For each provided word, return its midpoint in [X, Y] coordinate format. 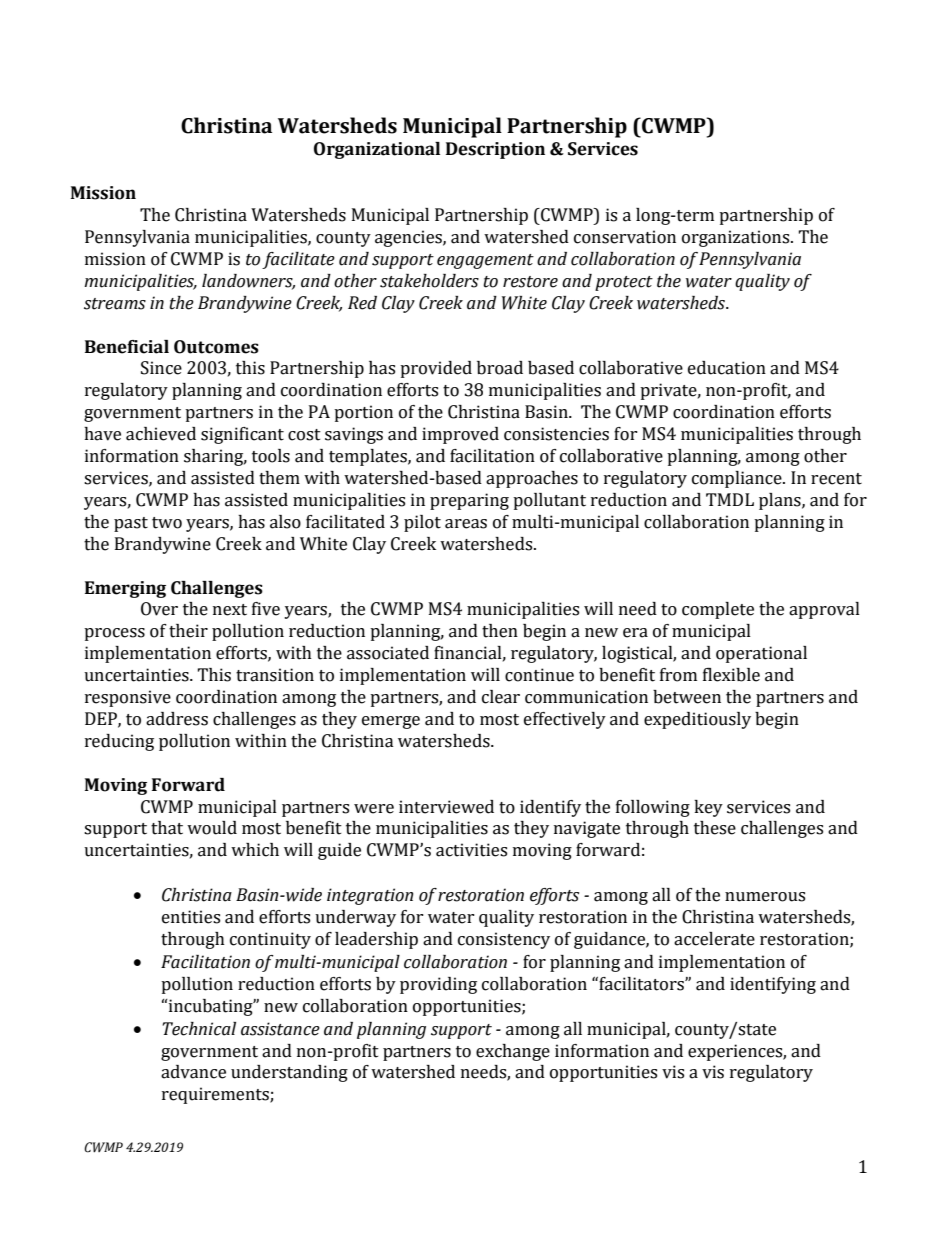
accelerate [714, 939]
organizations [737, 238]
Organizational [377, 150]
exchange [513, 1052]
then [500, 631]
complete [718, 610]
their [188, 631]
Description [495, 150]
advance [193, 1072]
